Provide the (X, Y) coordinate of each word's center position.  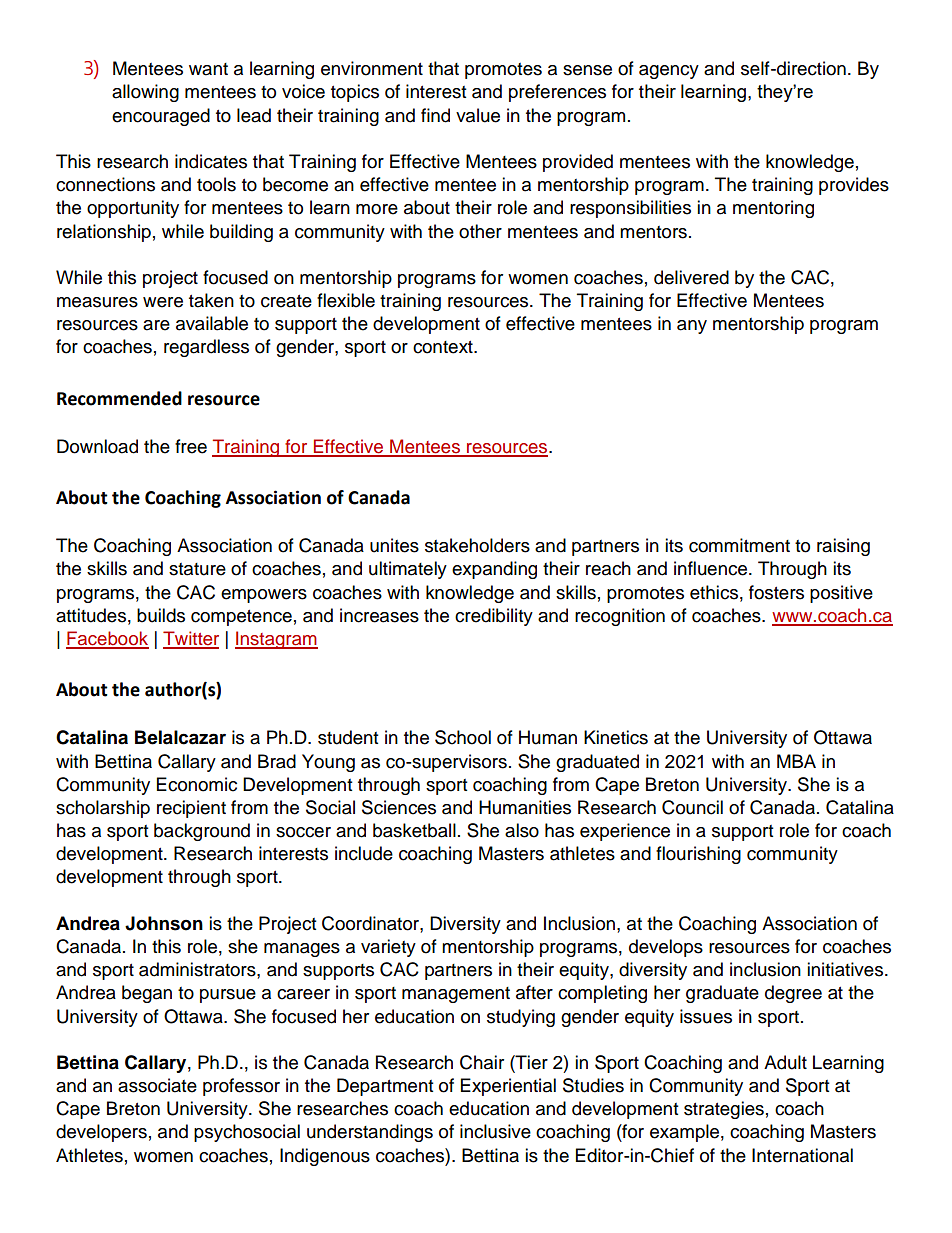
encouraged (161, 117)
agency (669, 72)
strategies (724, 1110)
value (478, 115)
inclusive (495, 1131)
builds (161, 615)
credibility (494, 617)
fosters (776, 592)
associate (157, 1085)
